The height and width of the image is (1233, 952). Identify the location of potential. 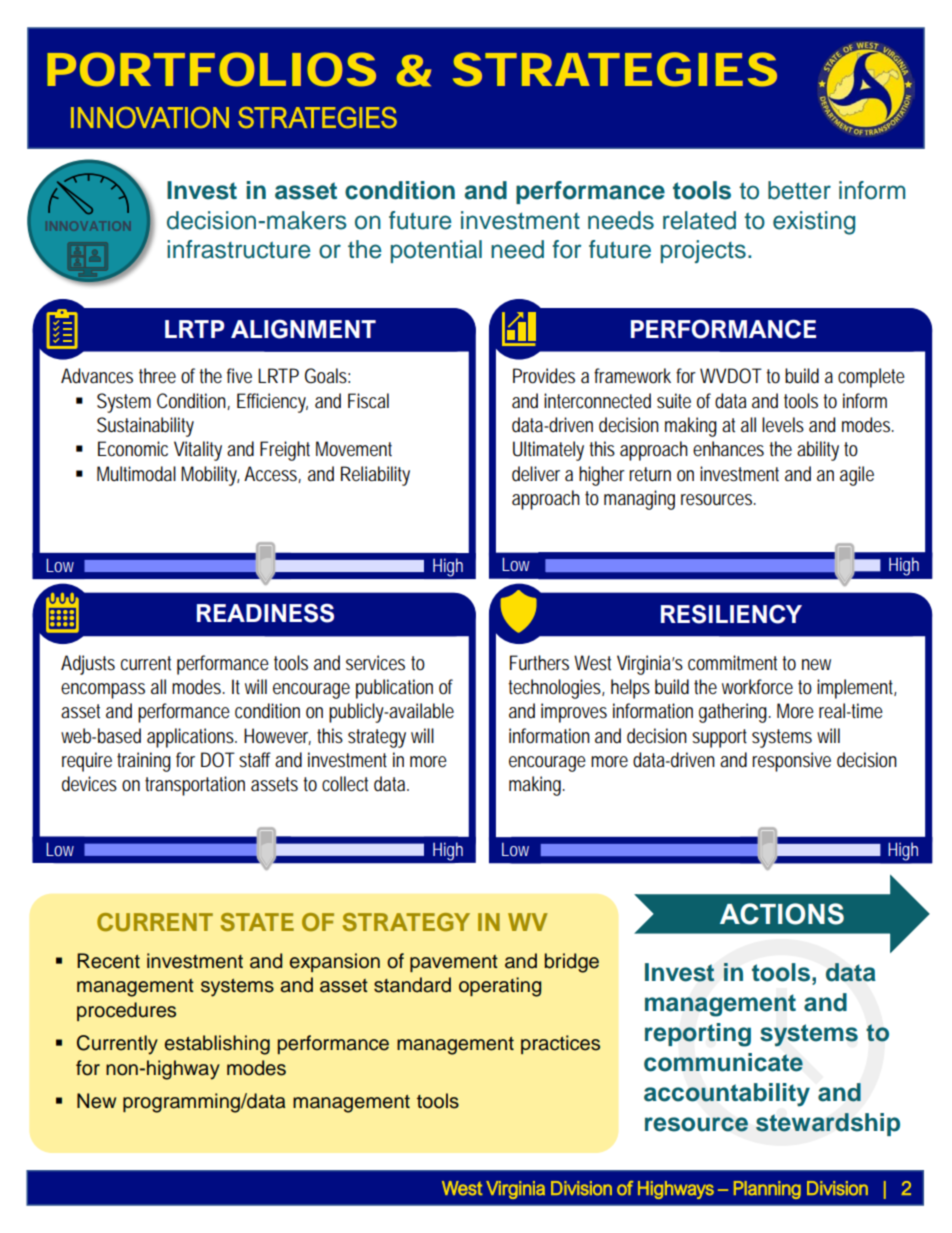
(436, 251).
